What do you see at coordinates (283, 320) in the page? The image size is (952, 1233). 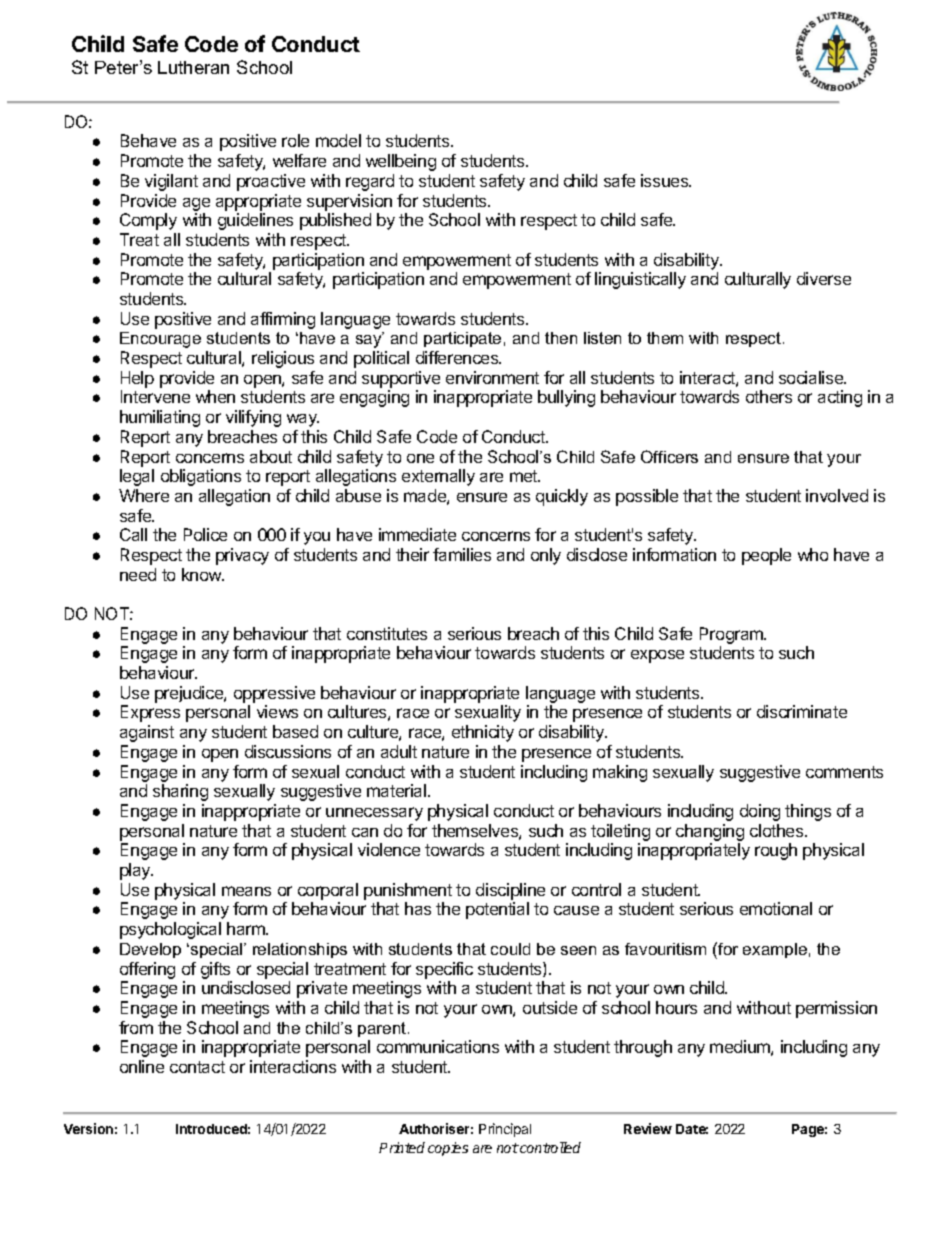 I see `affirming` at bounding box center [283, 320].
